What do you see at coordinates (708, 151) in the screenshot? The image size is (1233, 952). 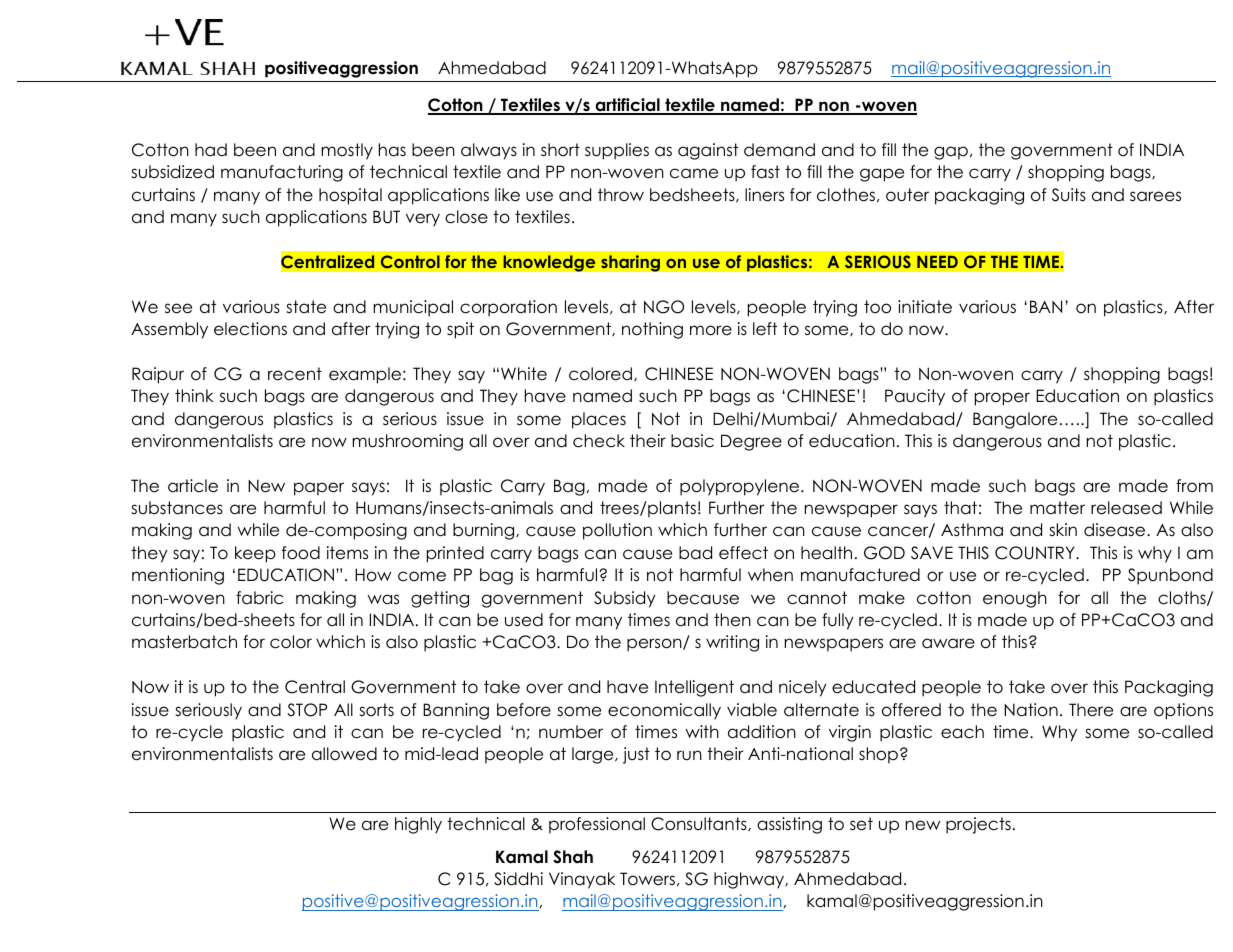 I see `against` at bounding box center [708, 151].
